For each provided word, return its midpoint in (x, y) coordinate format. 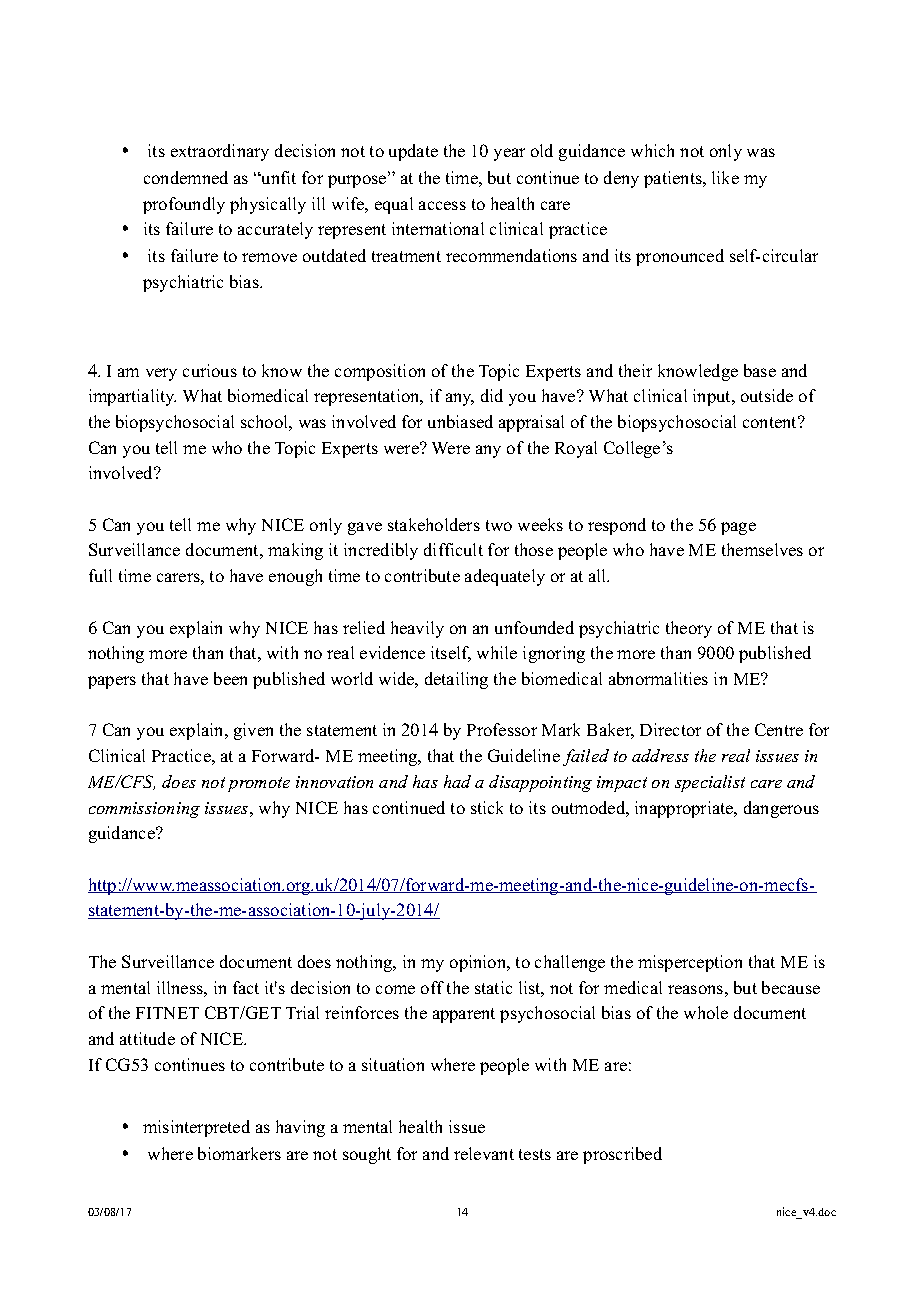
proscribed (622, 1155)
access (442, 205)
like (725, 177)
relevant (484, 1153)
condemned (186, 177)
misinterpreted (196, 1128)
